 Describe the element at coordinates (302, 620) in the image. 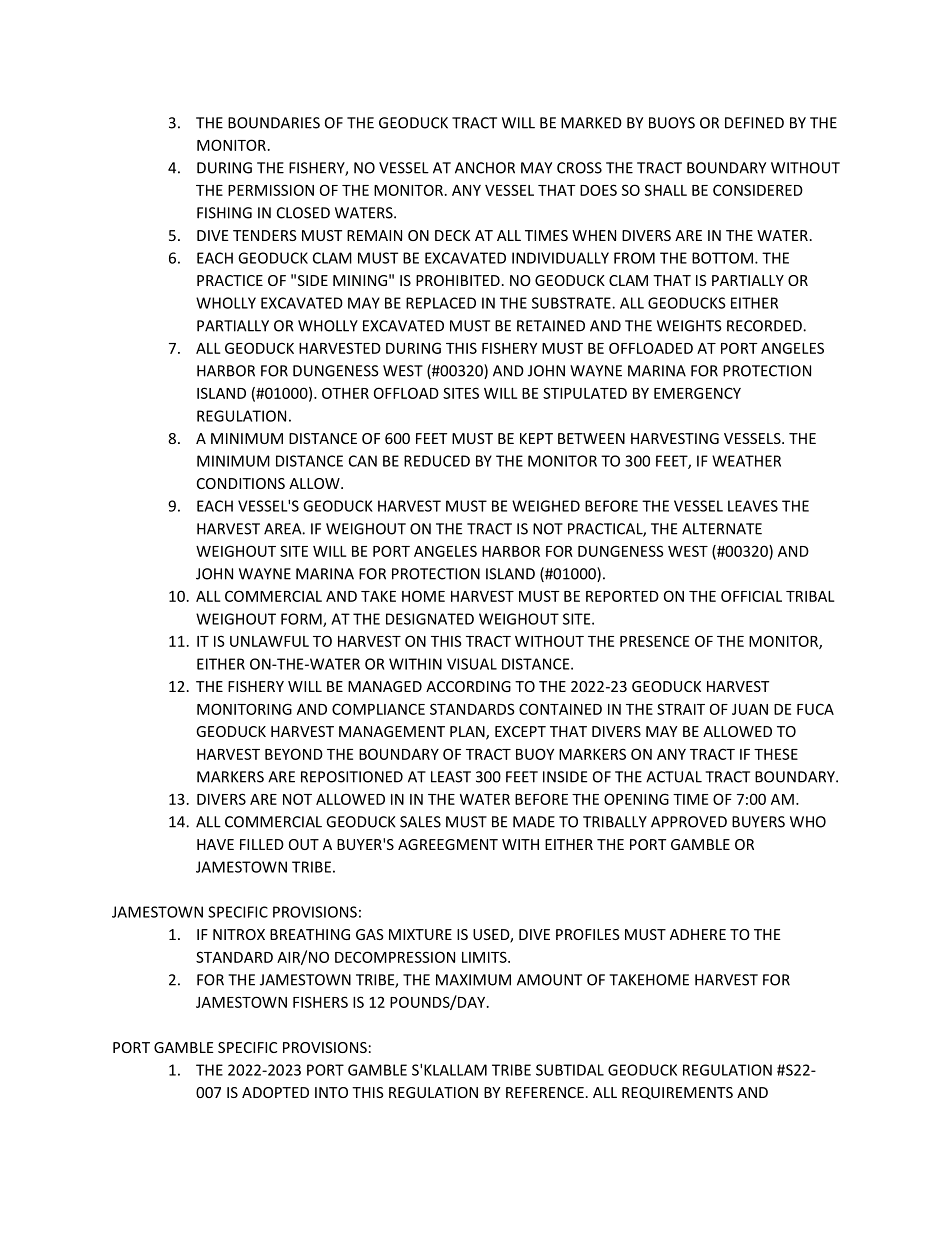

I see `FORM` at that location.
